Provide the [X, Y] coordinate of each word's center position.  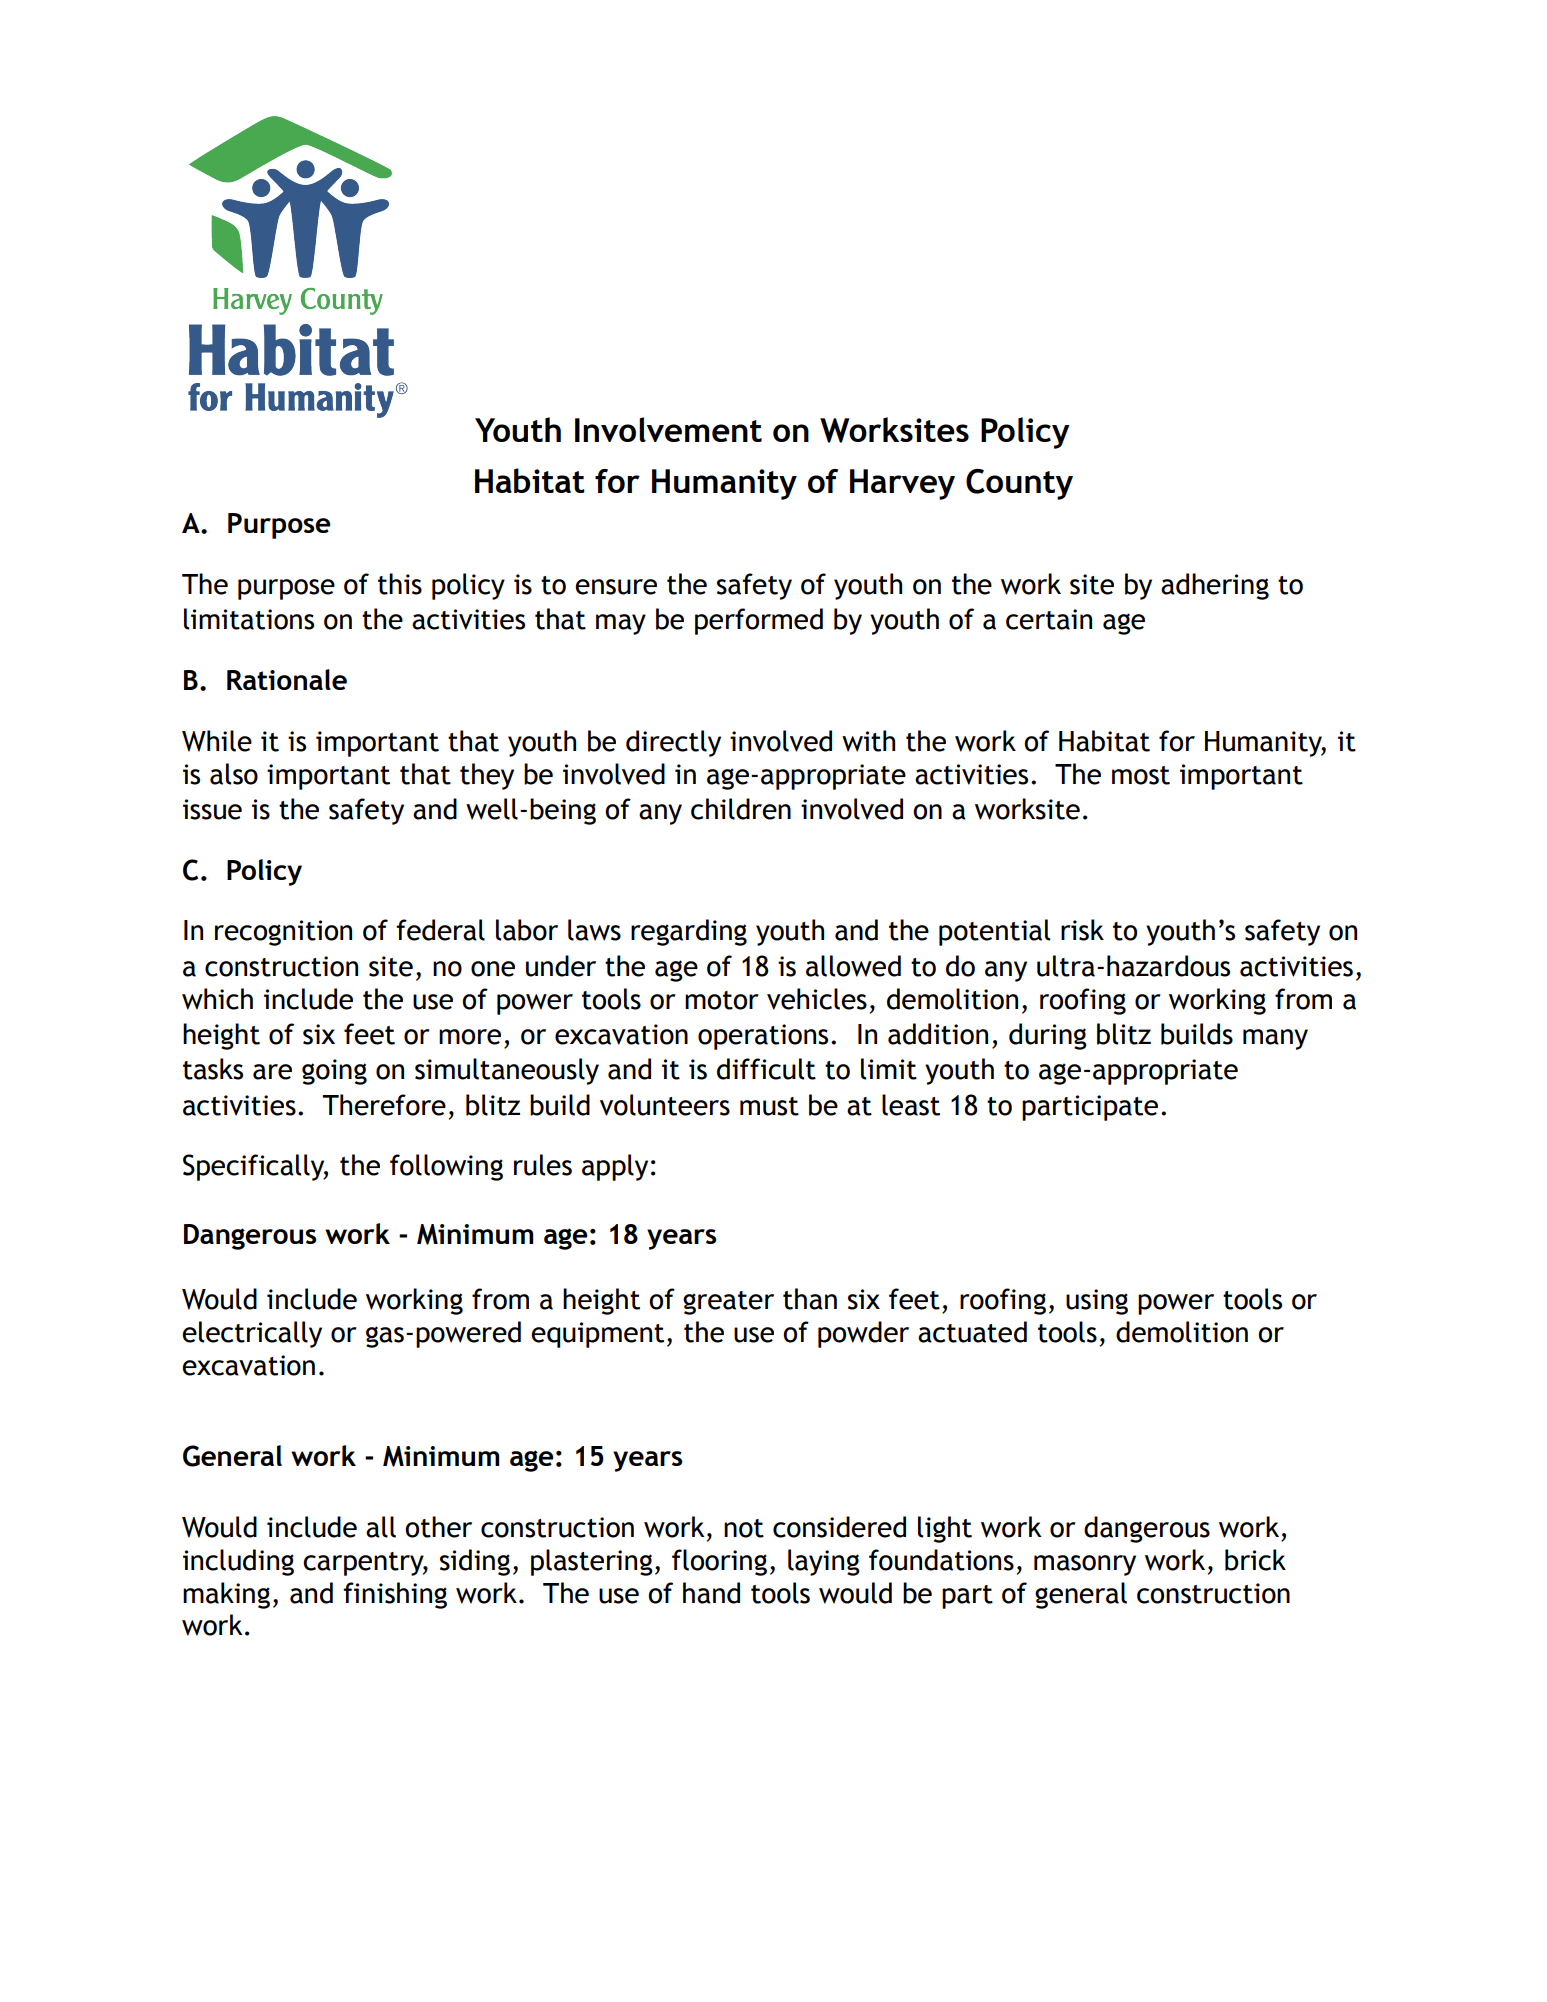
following [446, 1167]
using [1097, 1302]
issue [212, 809]
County [1019, 484]
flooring [719, 1562]
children [741, 809]
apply [615, 1167]
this [400, 584]
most [1141, 775]
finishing [395, 1595]
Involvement [668, 429]
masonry [1085, 1565]
